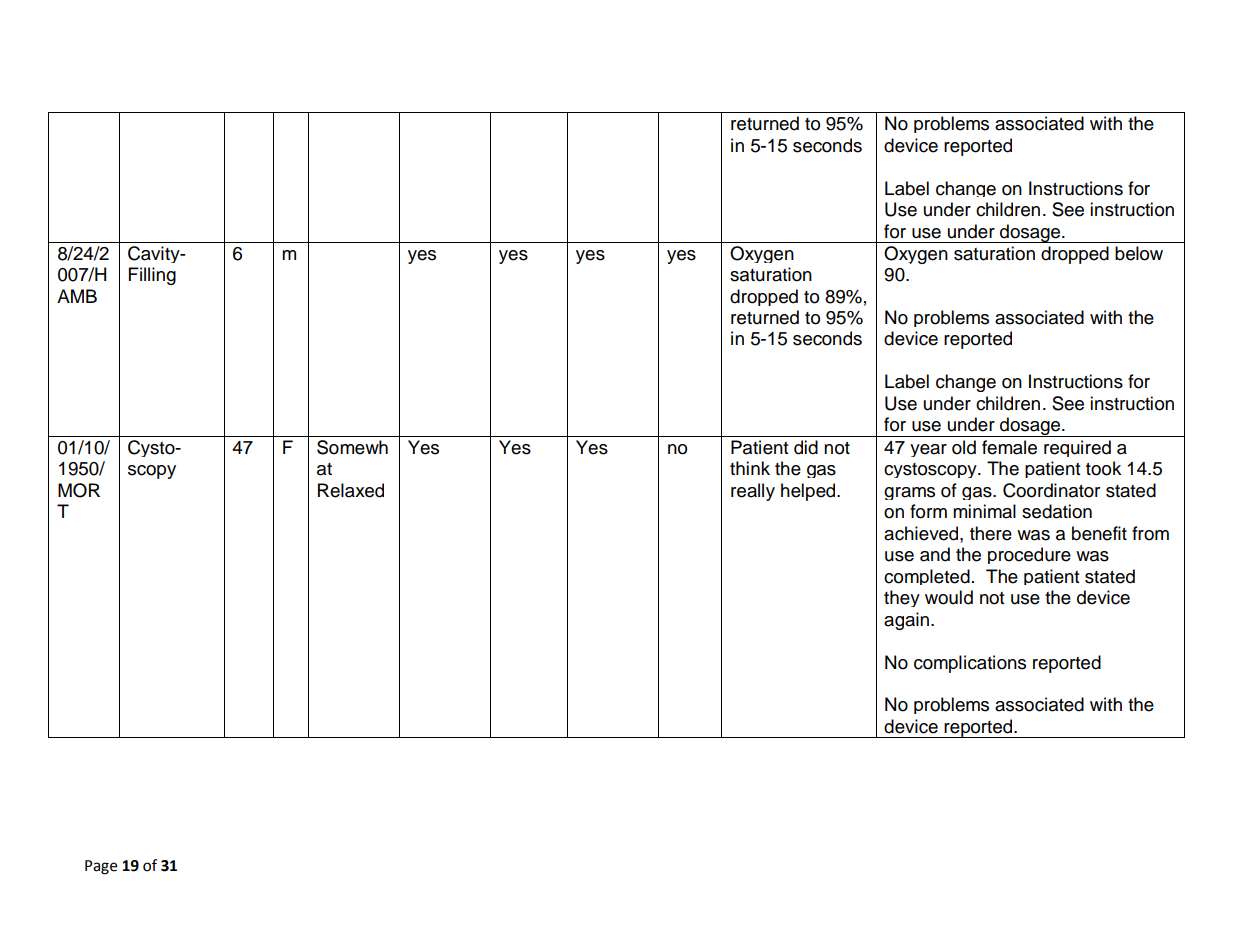 This screenshot has width=1233, height=952. I want to click on complications, so click(970, 664).
